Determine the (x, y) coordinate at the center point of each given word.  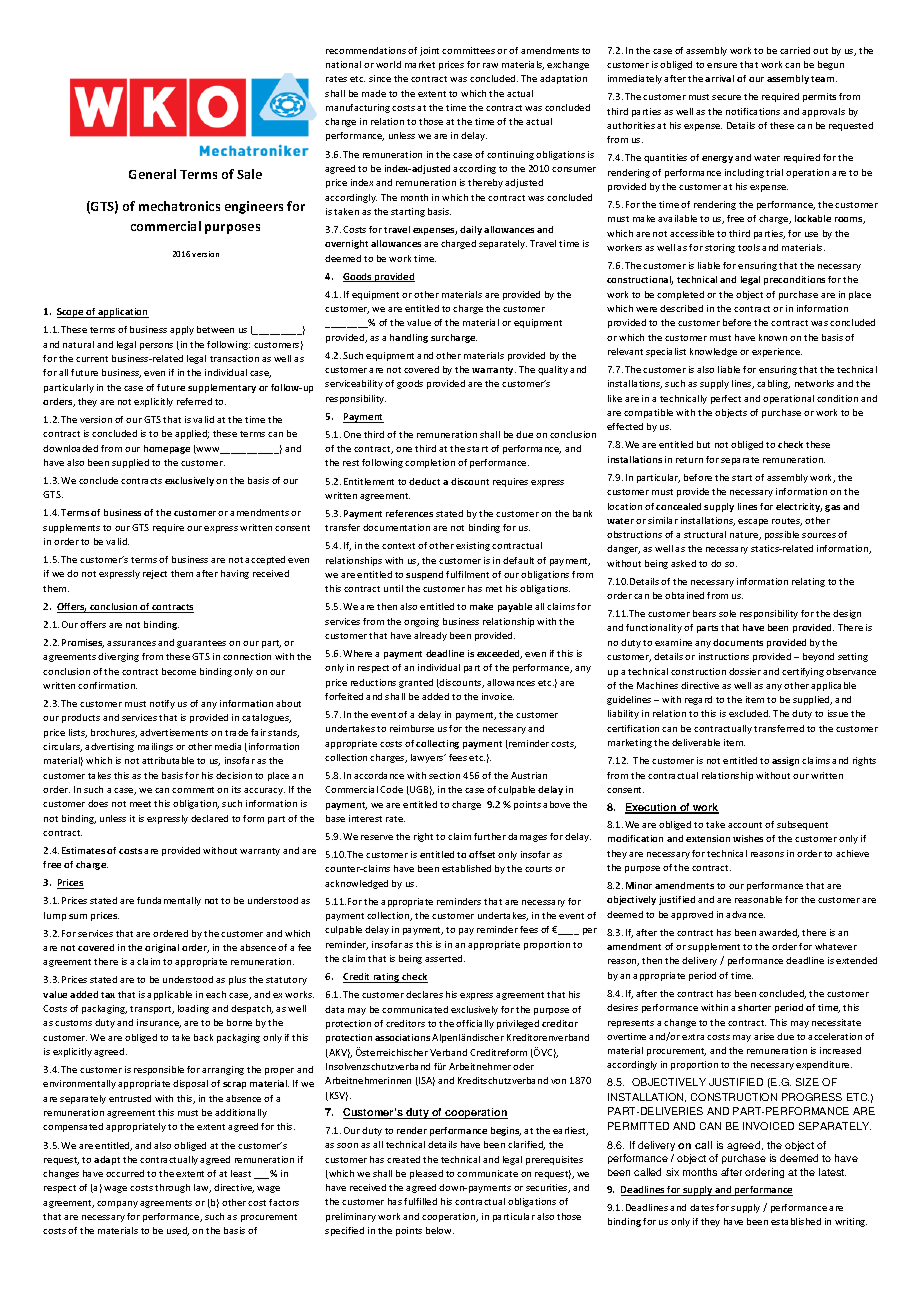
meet (140, 804)
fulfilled (420, 1201)
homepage (167, 449)
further (490, 836)
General (152, 174)
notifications (753, 111)
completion (430, 463)
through (172, 1188)
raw (490, 65)
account (745, 825)
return (689, 460)
